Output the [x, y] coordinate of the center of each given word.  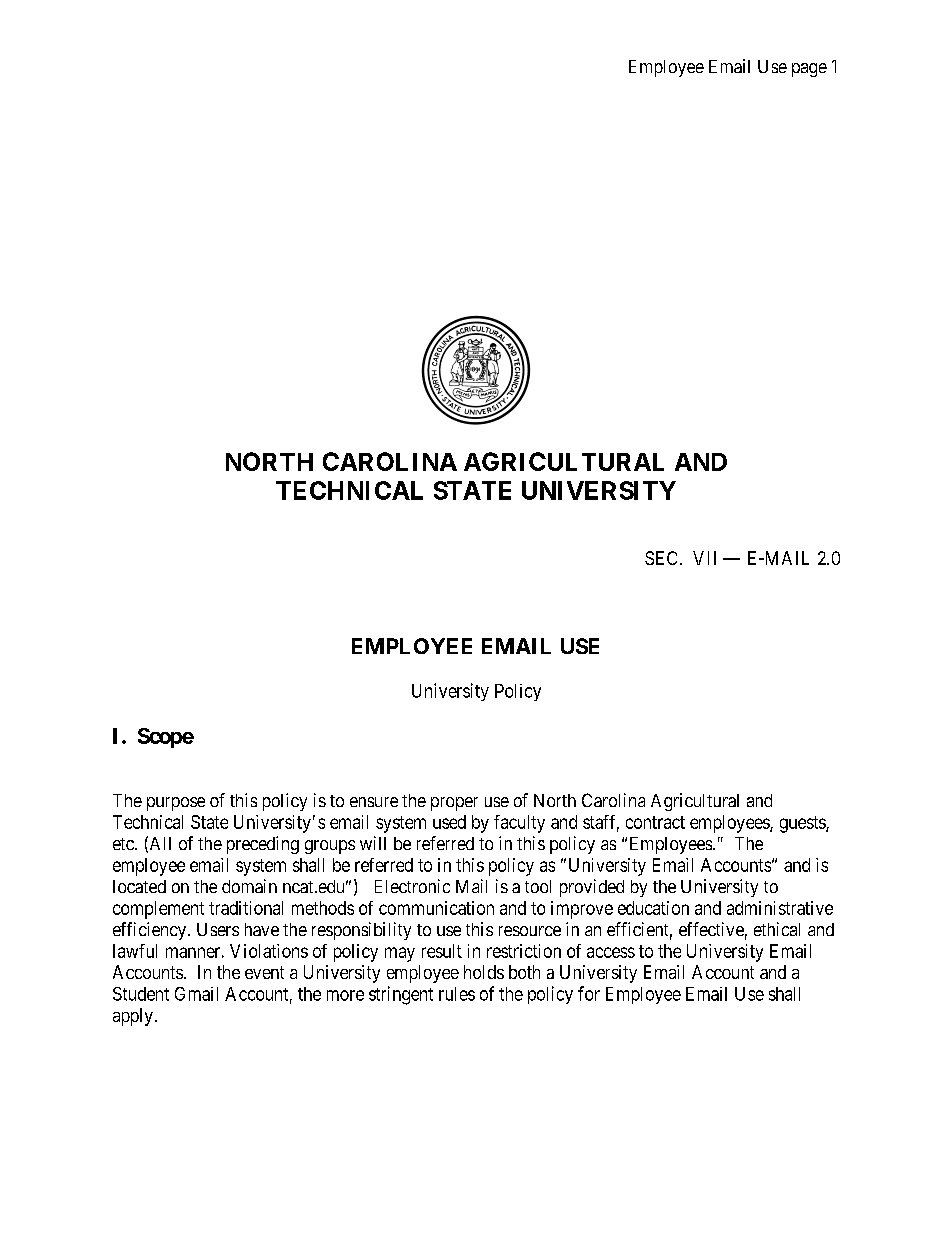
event [264, 972]
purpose [176, 804]
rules [457, 994]
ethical [777, 929]
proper [454, 804]
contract [655, 822]
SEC [663, 558]
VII [704, 558]
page [809, 70]
